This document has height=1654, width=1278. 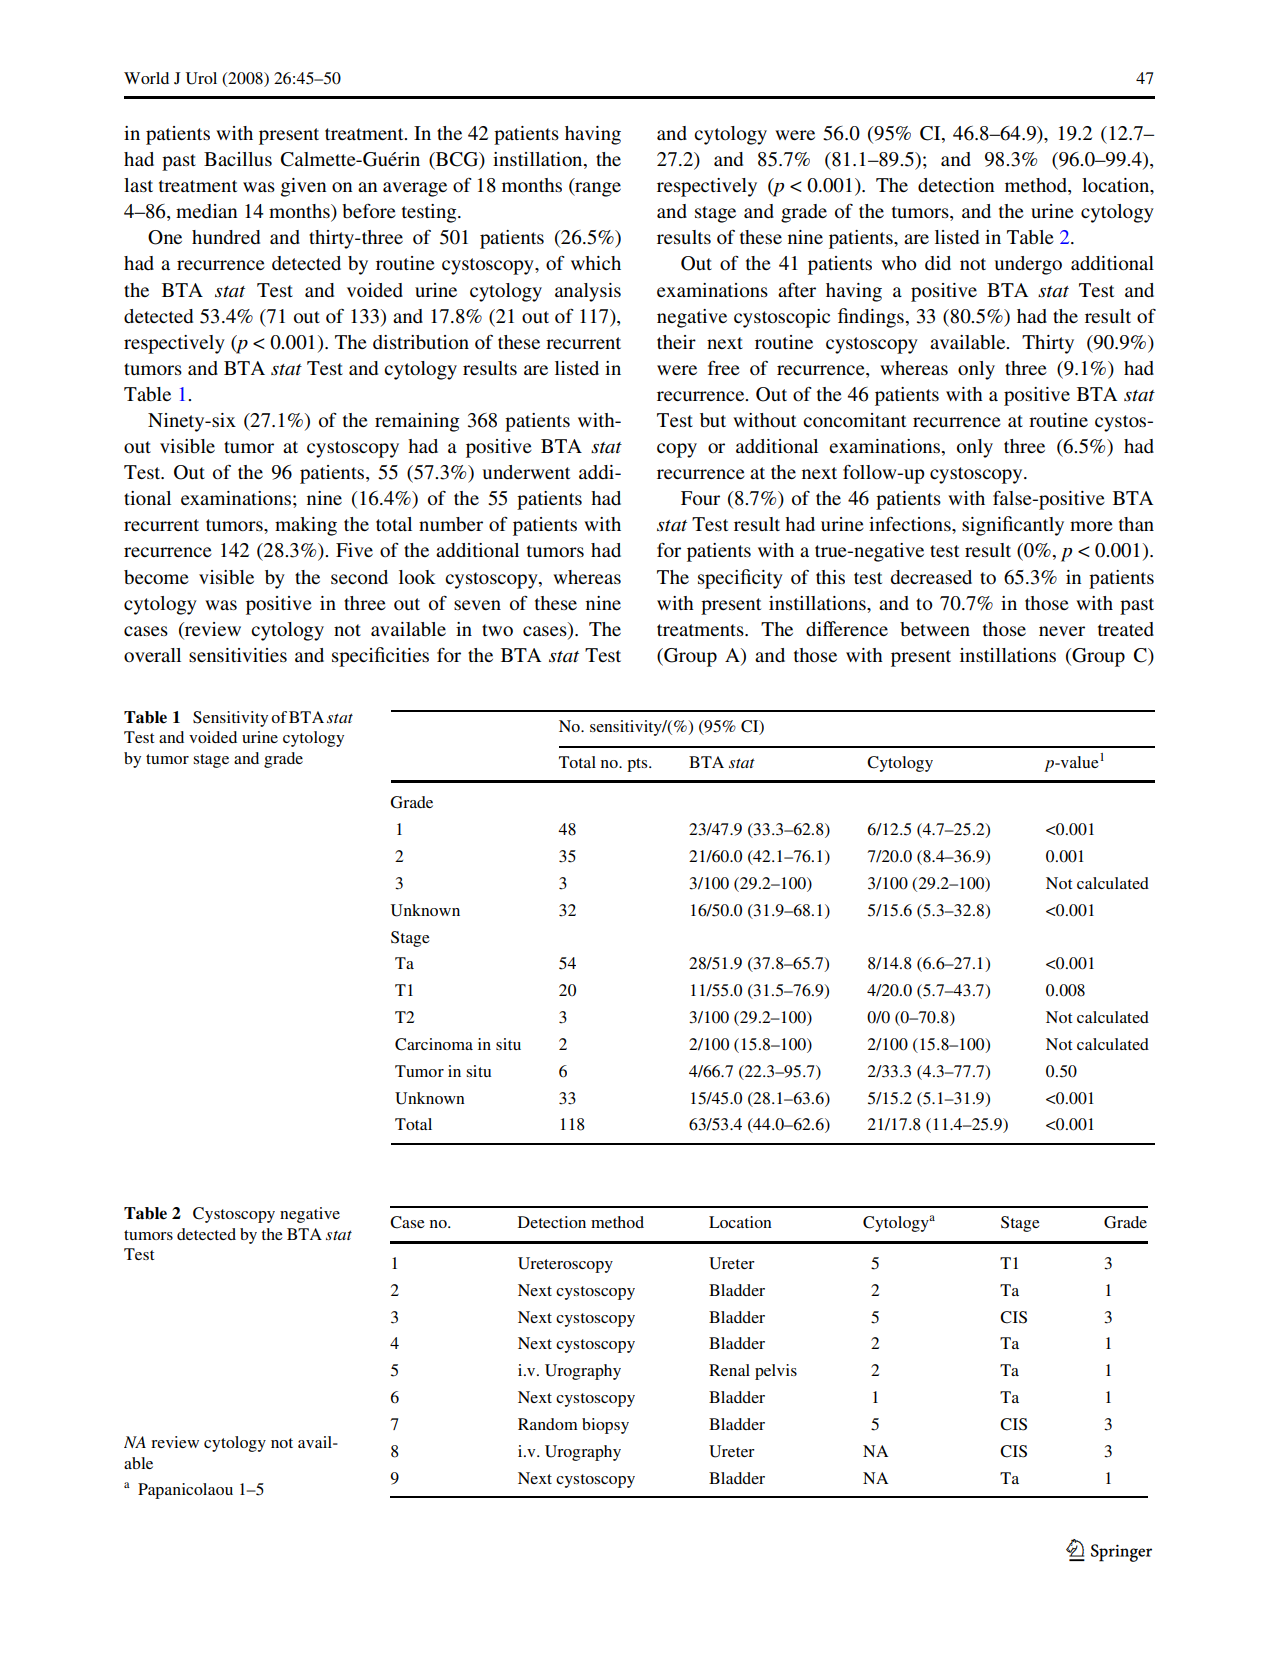 What do you see at coordinates (776, 1372) in the document?
I see `pelvis` at bounding box center [776, 1372].
